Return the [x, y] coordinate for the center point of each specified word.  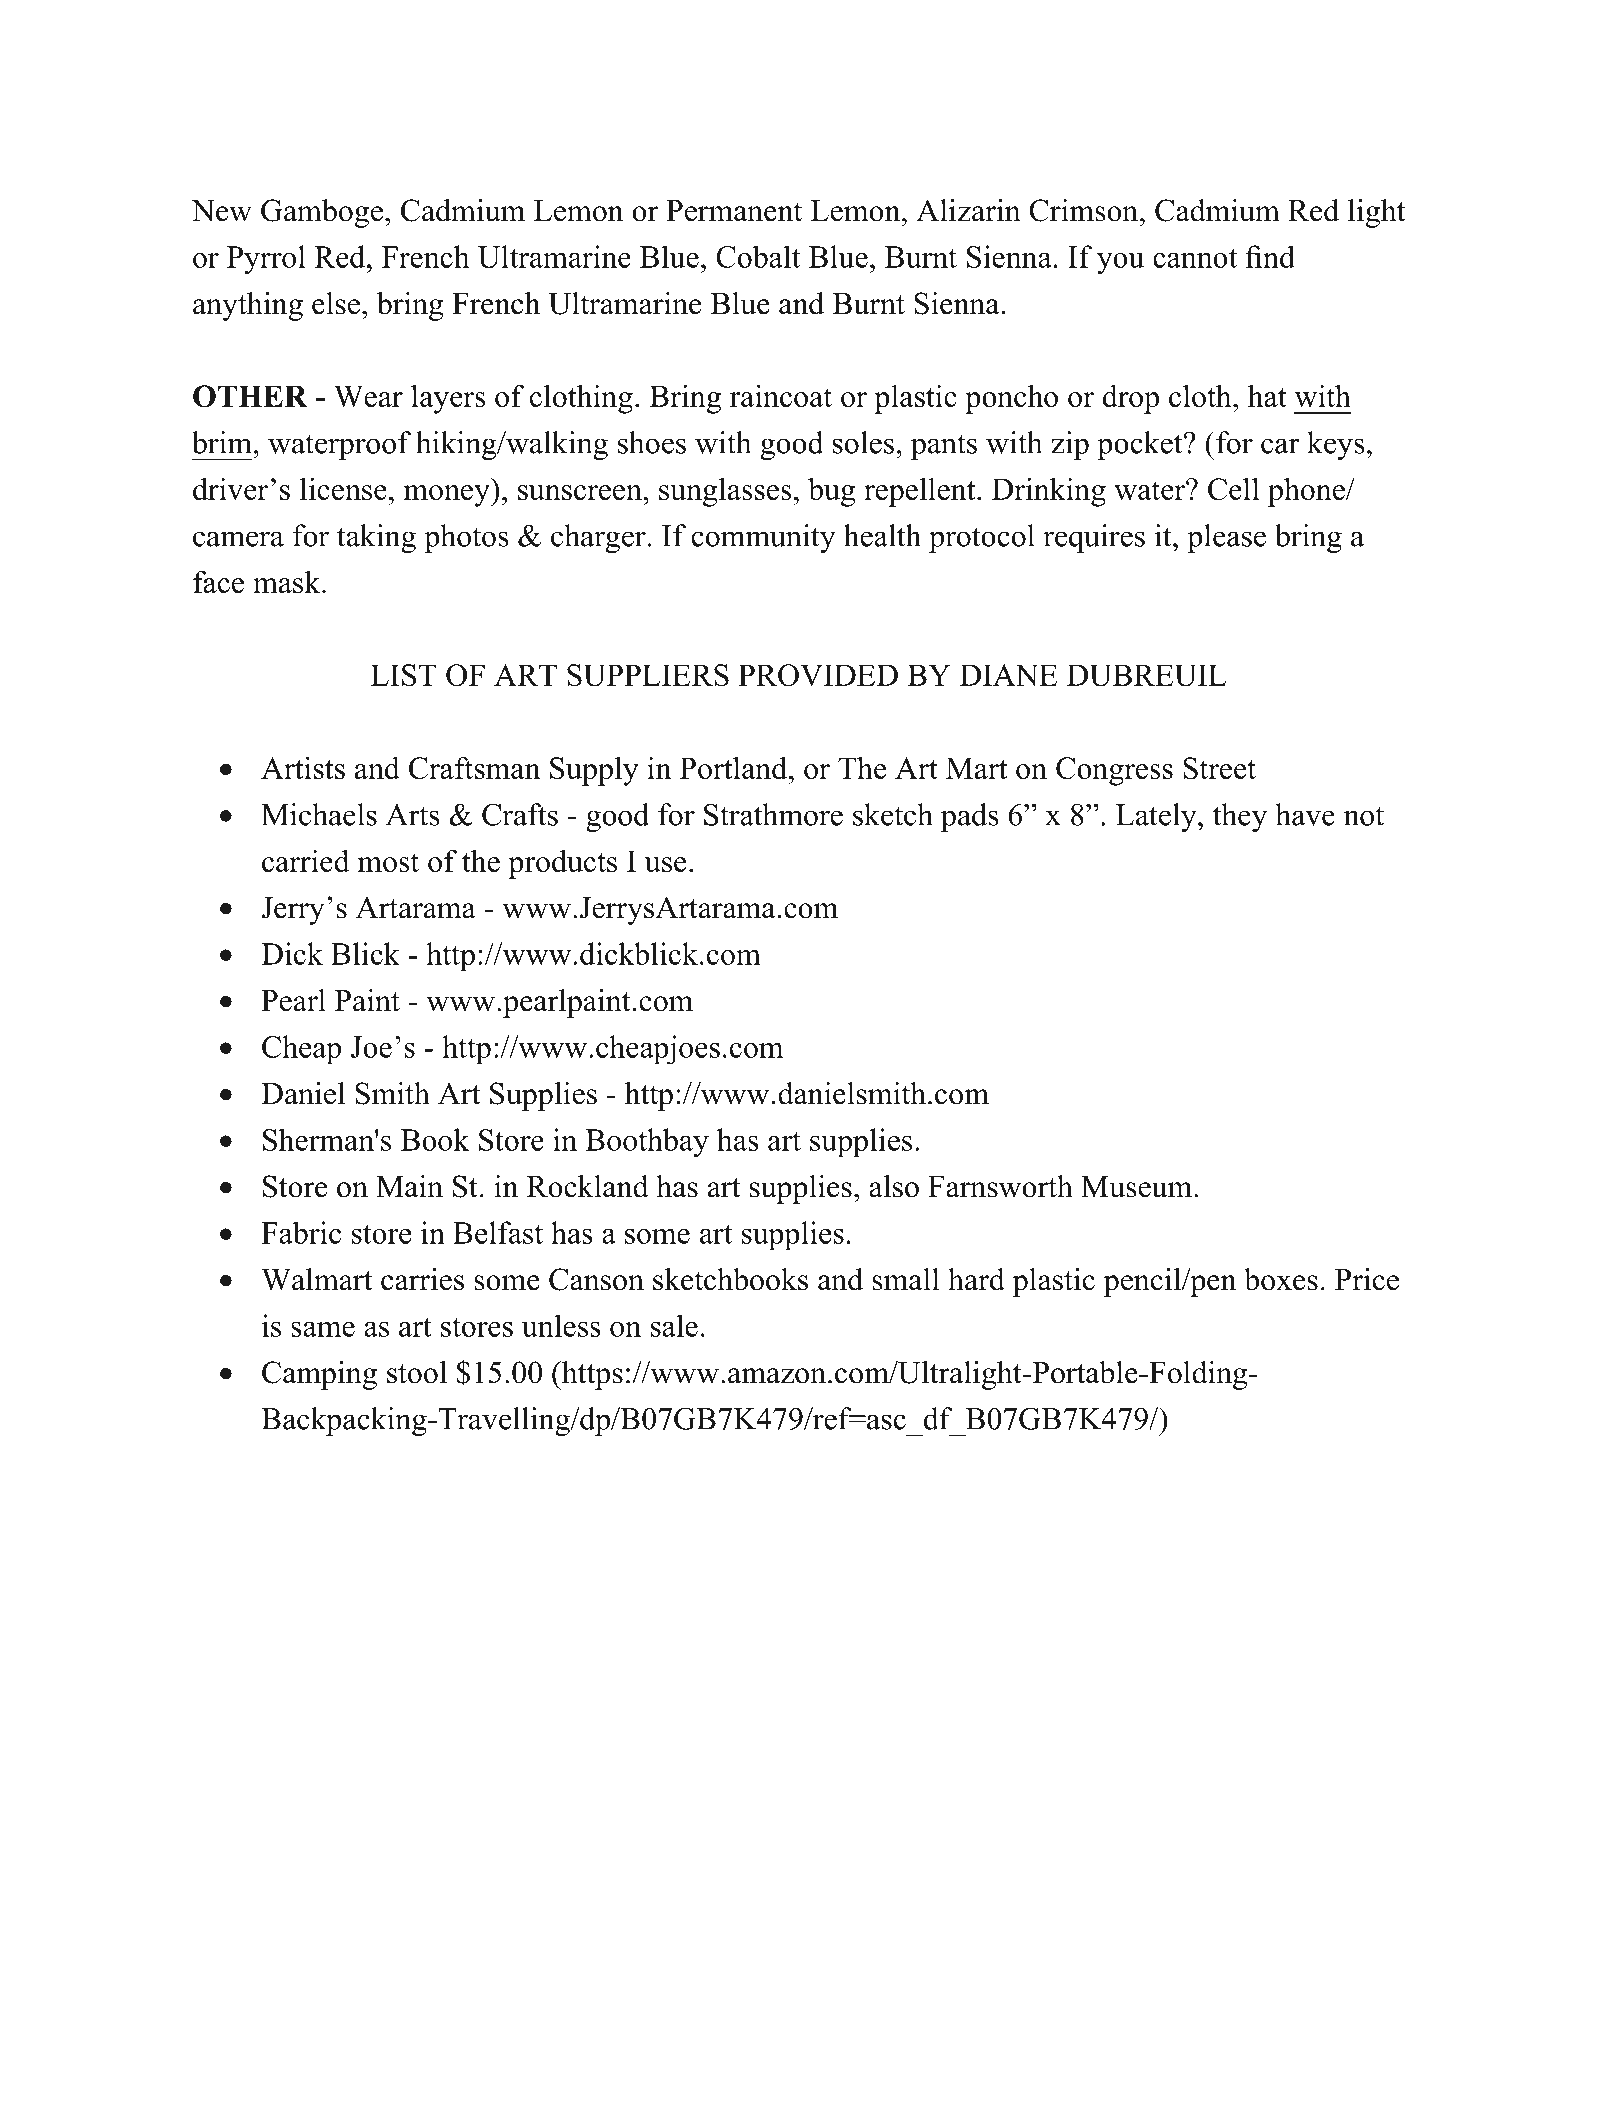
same [323, 1329]
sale [674, 1325]
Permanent [734, 211]
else [336, 303]
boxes [1281, 1279]
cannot [1195, 258]
